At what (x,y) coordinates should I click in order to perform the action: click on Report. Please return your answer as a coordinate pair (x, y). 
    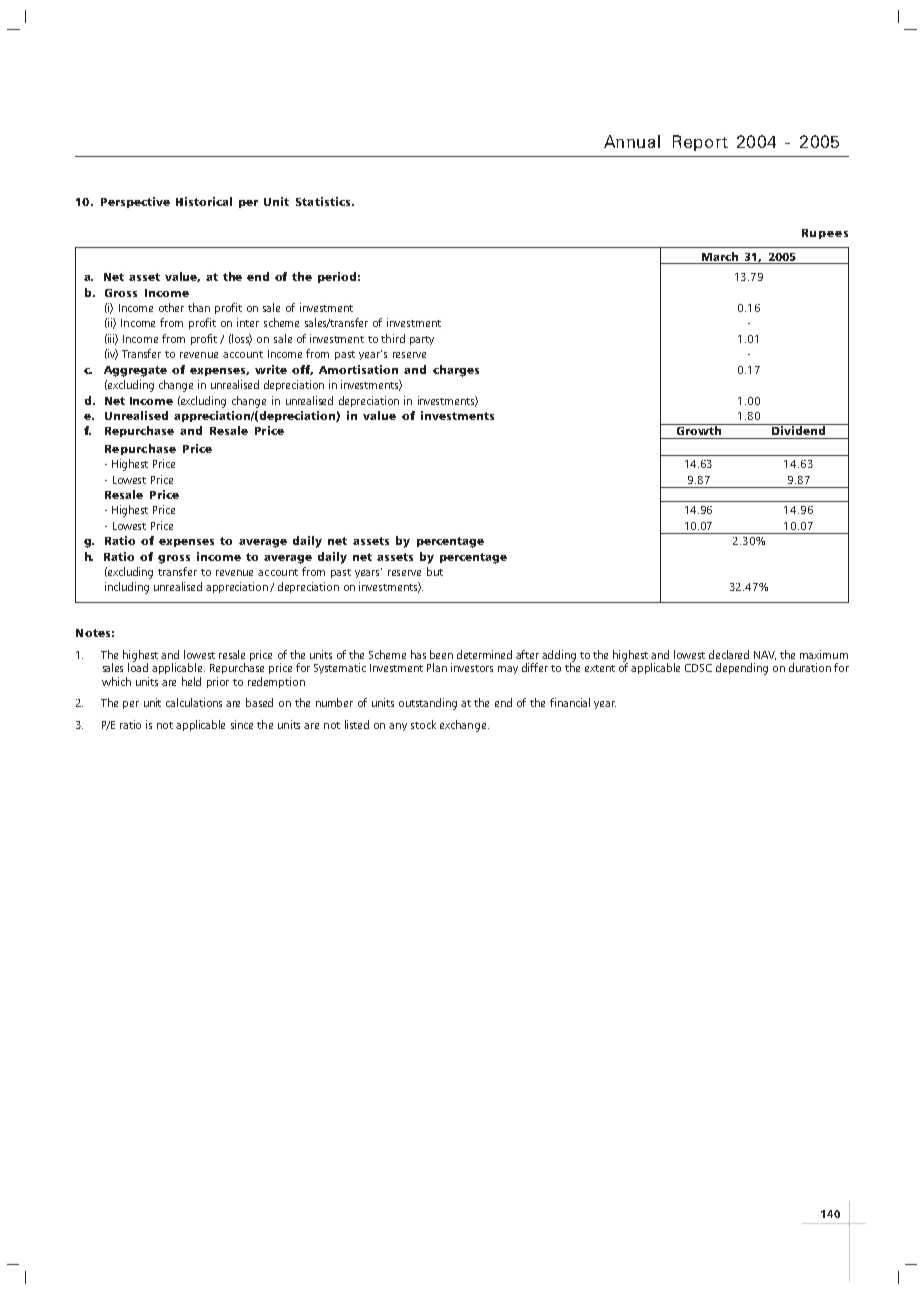
    Looking at the image, I should click on (700, 143).
